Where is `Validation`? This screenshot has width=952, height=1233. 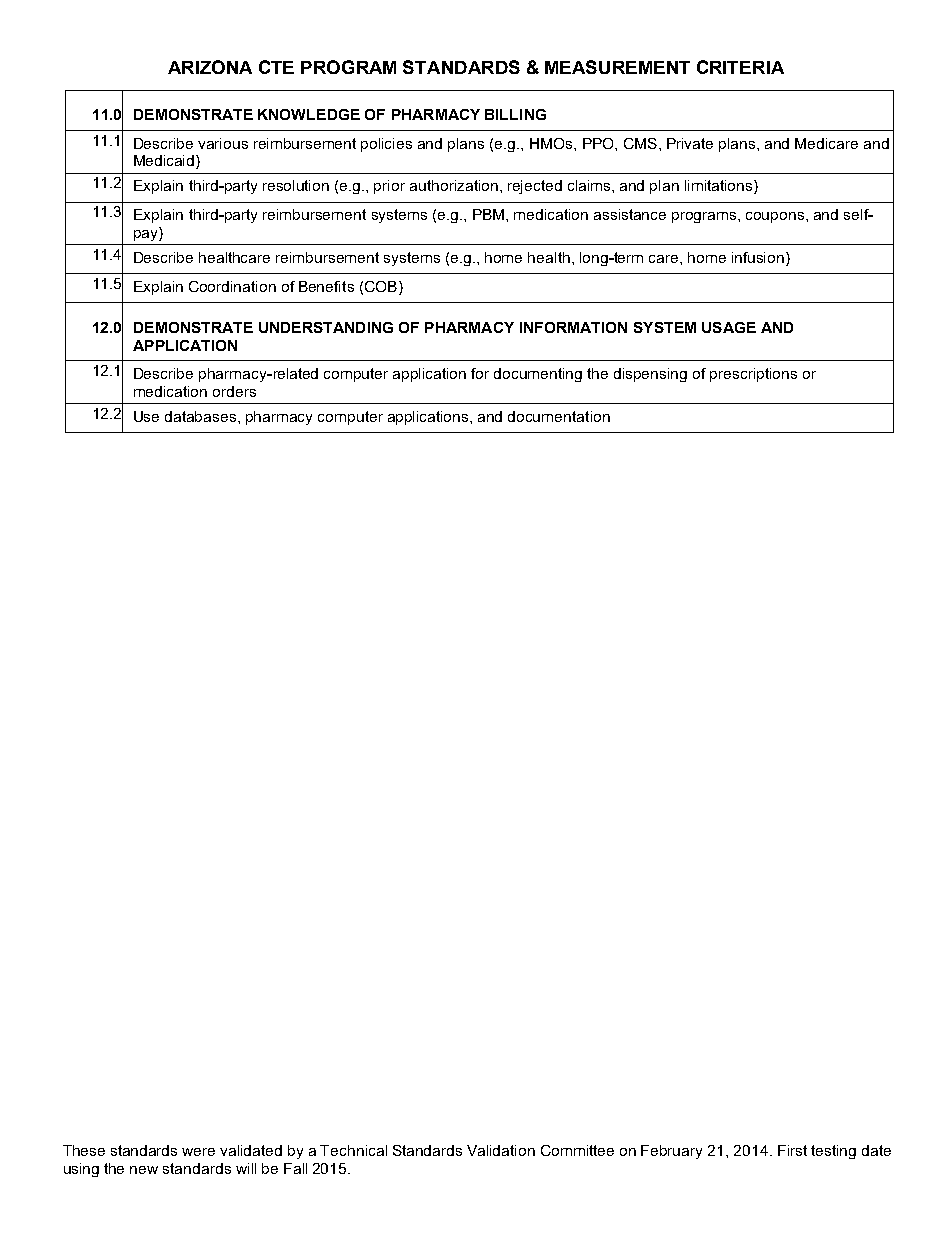
Validation is located at coordinates (501, 1150).
